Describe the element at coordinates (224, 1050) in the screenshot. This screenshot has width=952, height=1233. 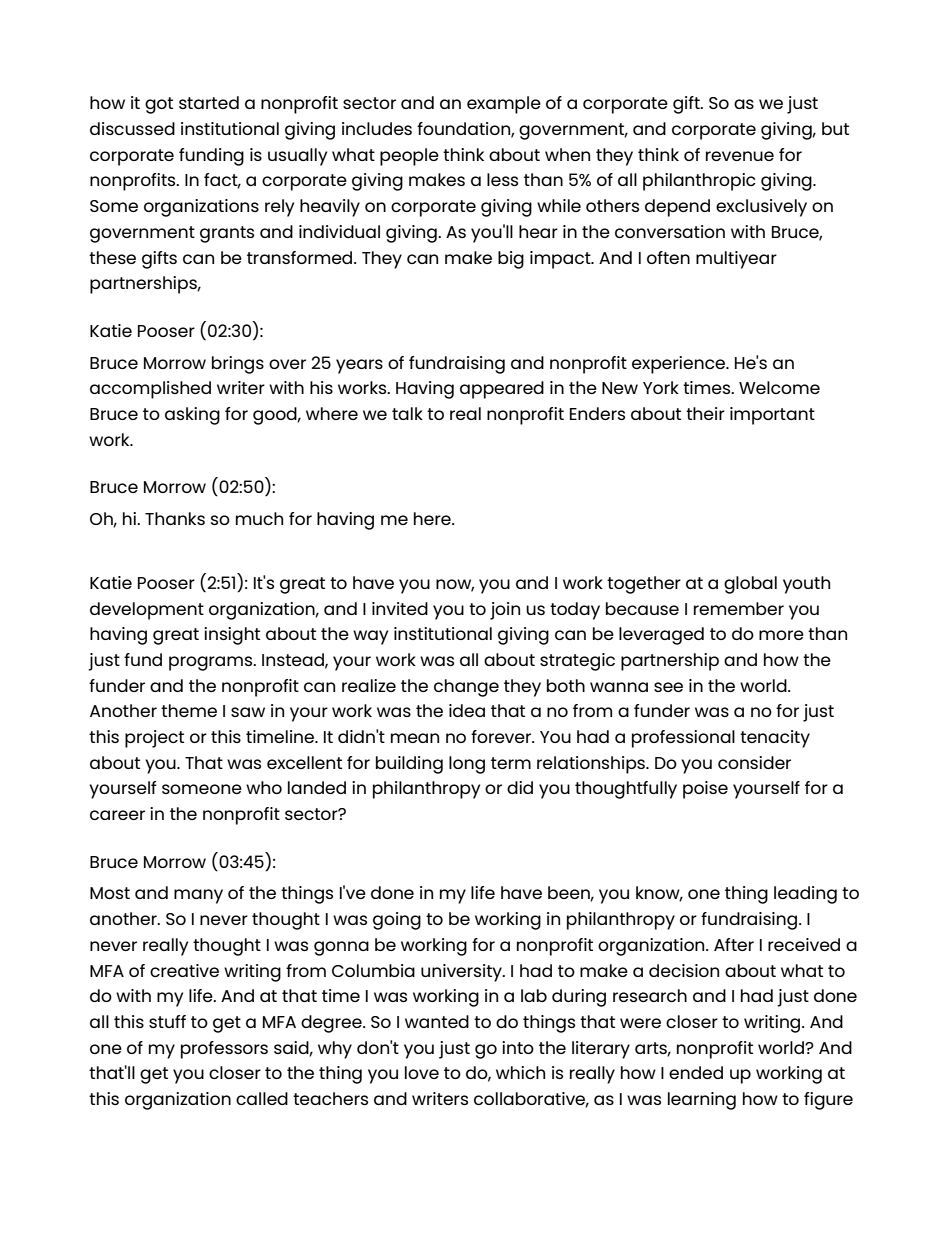
I see `professors` at that location.
